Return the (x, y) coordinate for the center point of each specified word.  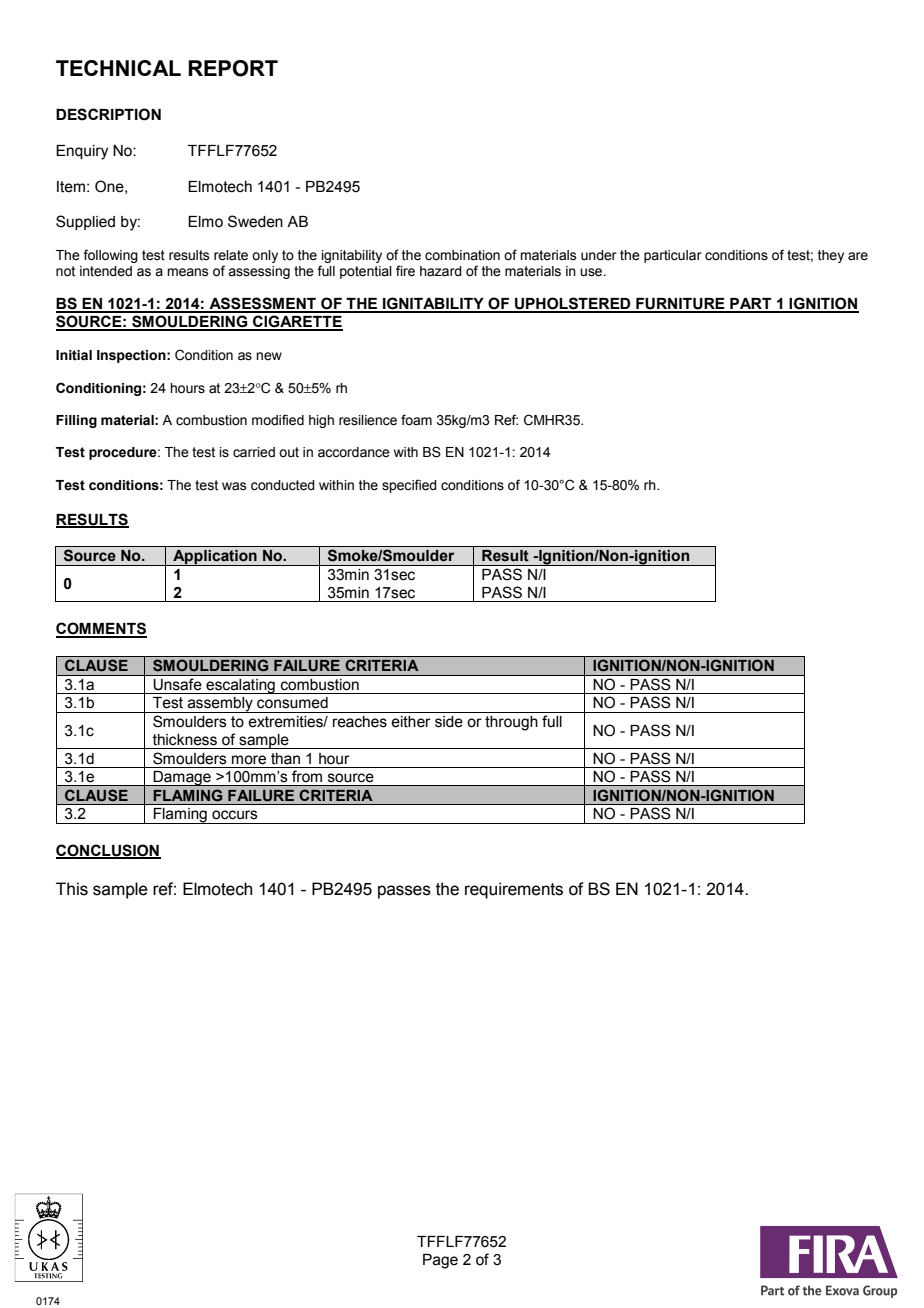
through (511, 723)
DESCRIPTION (108, 114)
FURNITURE (680, 305)
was (234, 486)
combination (462, 255)
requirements (514, 890)
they (831, 256)
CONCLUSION (108, 851)
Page (440, 1261)
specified (409, 486)
